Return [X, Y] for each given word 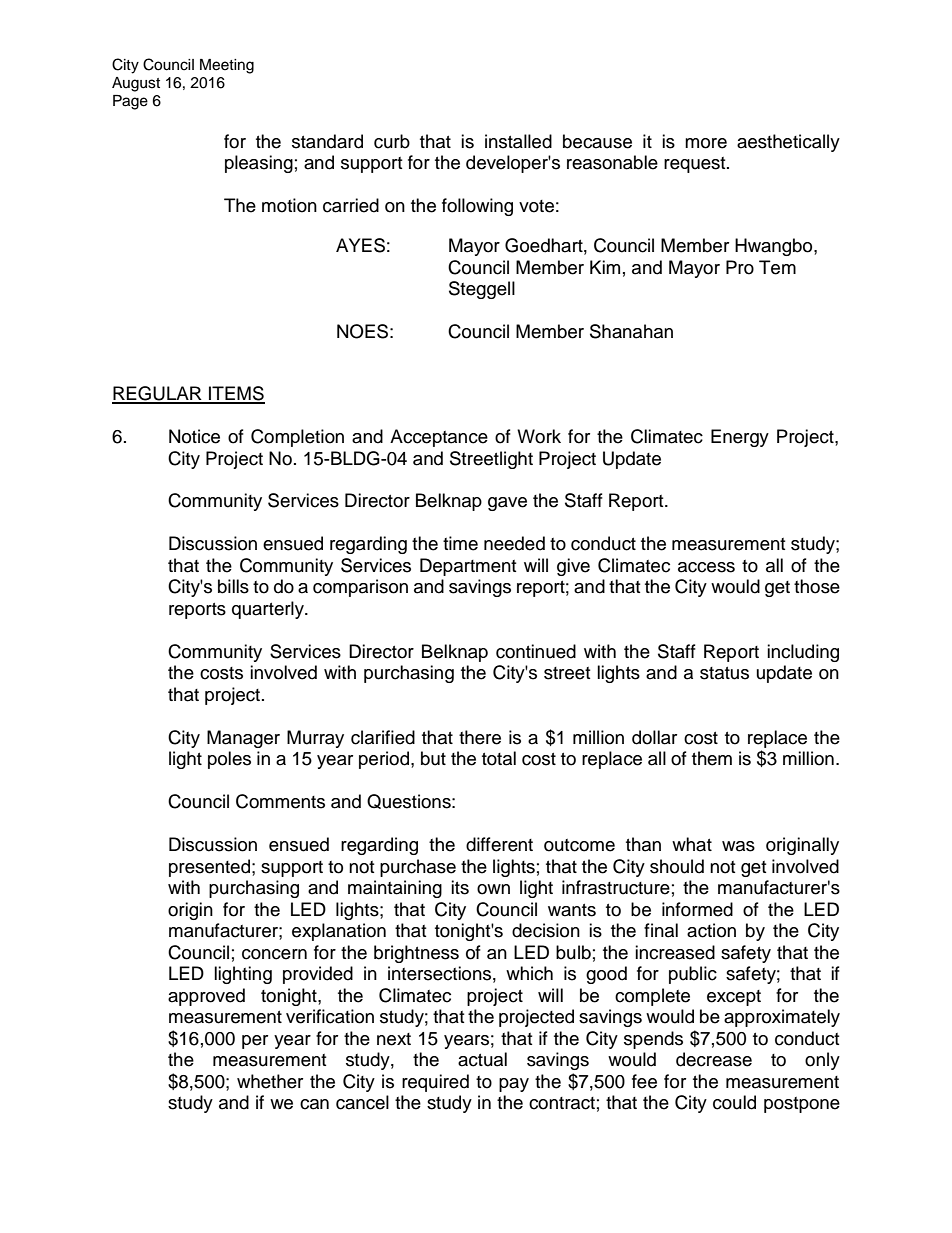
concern [274, 954]
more [706, 143]
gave [507, 504]
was [738, 846]
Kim [605, 267]
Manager [243, 739]
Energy [740, 438]
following [477, 207]
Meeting [227, 66]
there [480, 737]
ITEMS [236, 394]
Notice [194, 436]
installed [518, 141]
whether [270, 1081]
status [724, 673]
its [460, 887]
